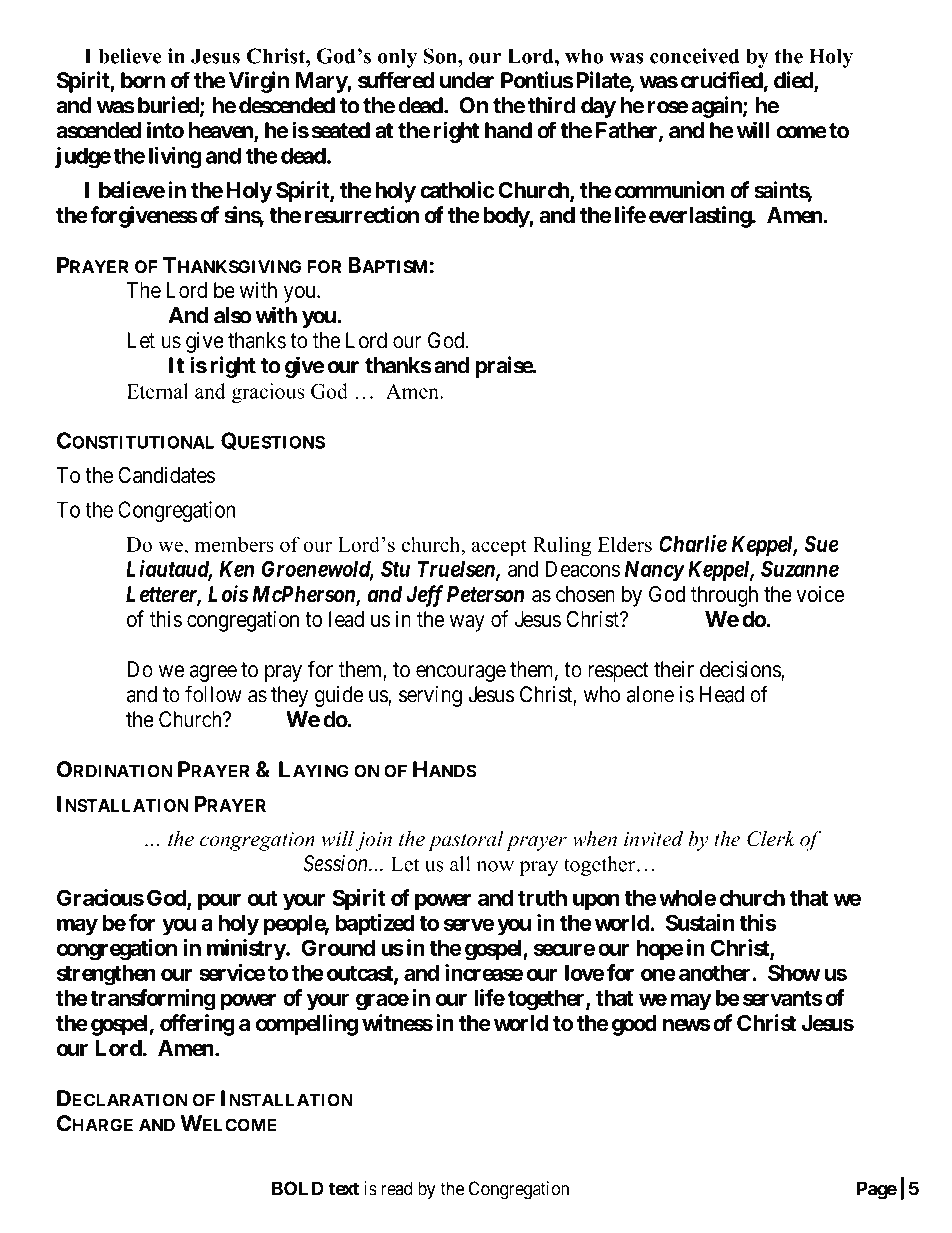  I want to click on died, so click(794, 81).
